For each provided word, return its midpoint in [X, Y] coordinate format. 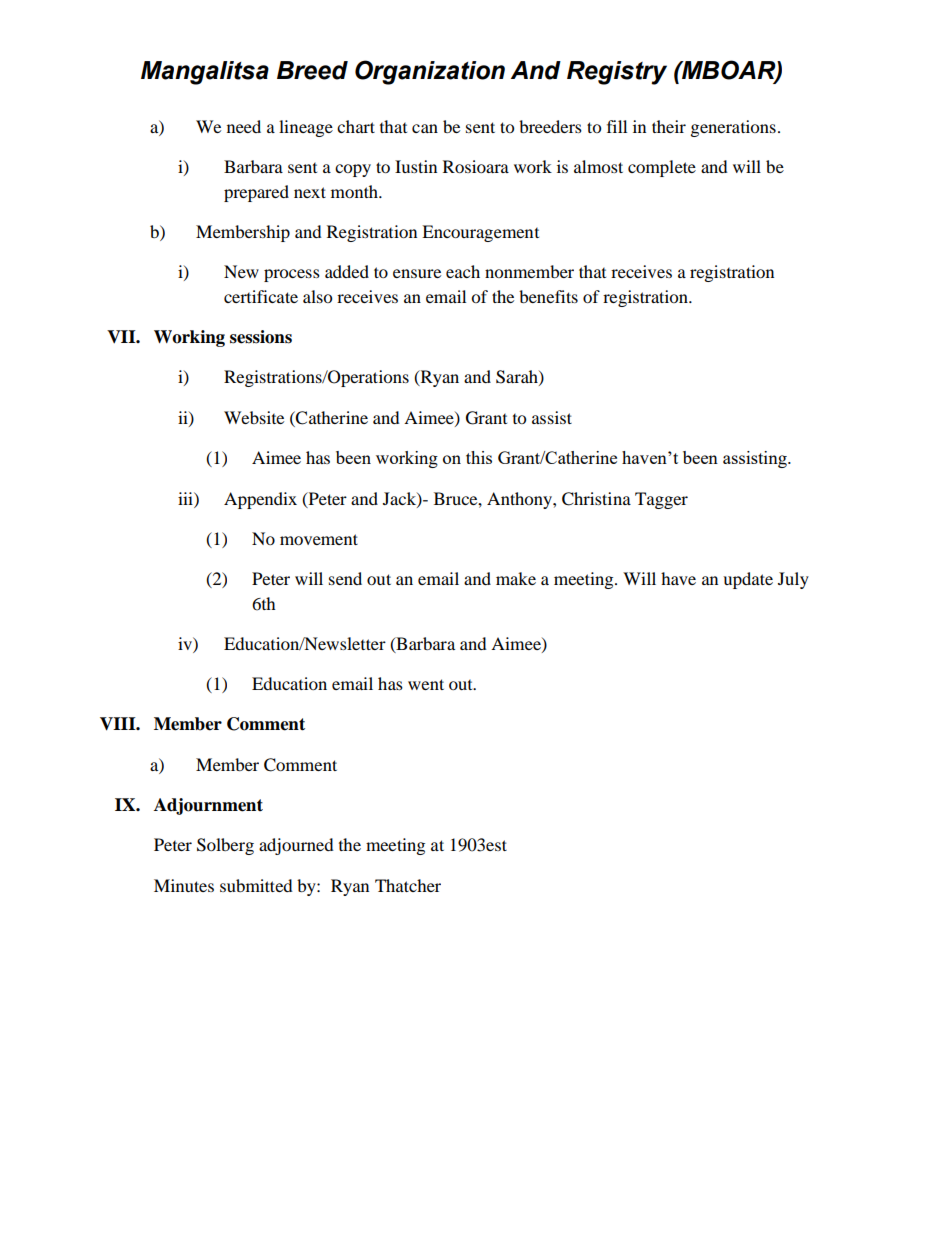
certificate [261, 296]
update [748, 580]
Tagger [661, 500]
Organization [430, 72]
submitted [256, 885]
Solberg [225, 846]
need [244, 126]
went [426, 684]
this [479, 457]
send [345, 578]
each [463, 271]
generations [733, 128]
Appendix [260, 500]
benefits [548, 296]
